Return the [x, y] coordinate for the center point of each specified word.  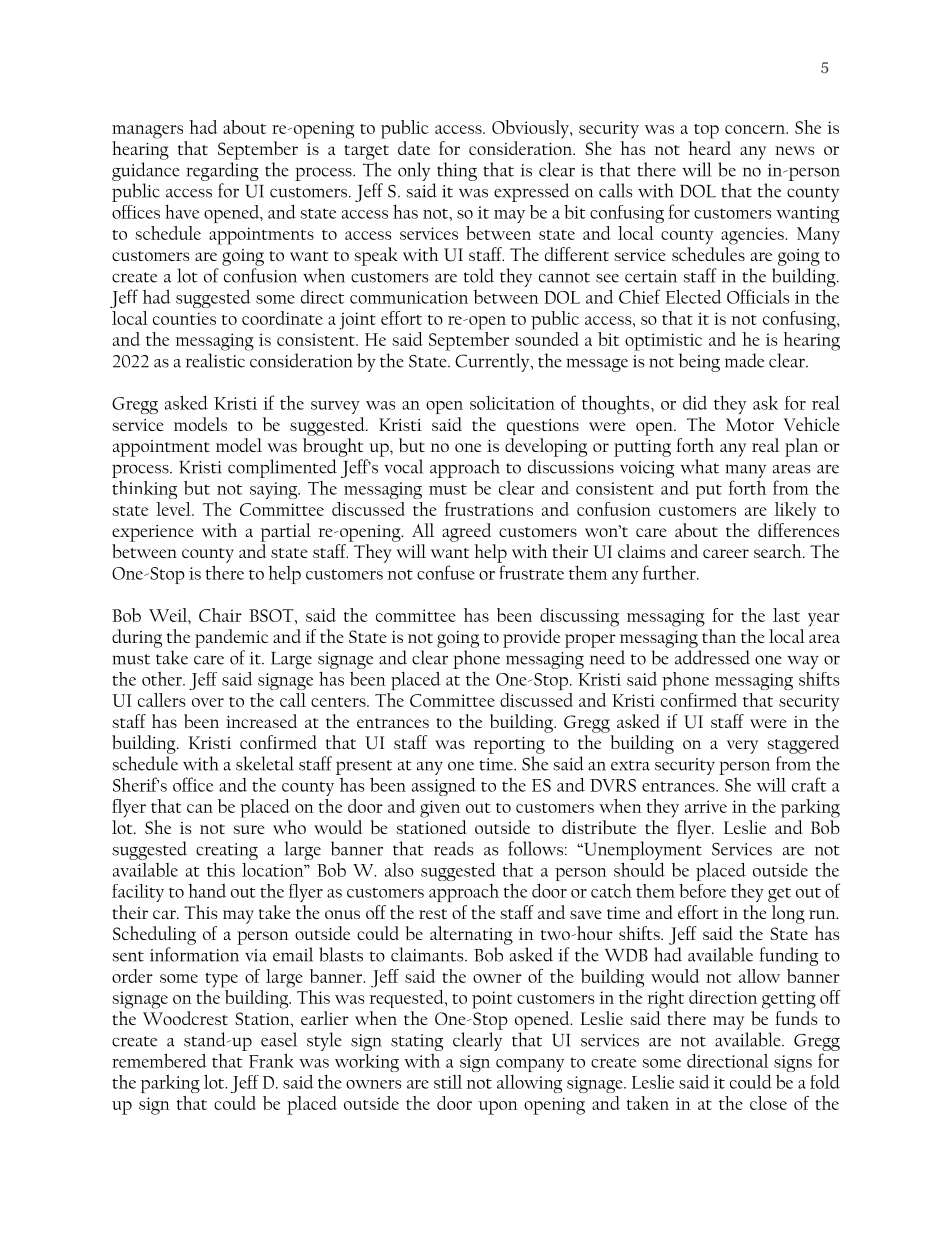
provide [531, 638]
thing [457, 171]
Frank [271, 1061]
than [719, 636]
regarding [222, 171]
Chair [220, 615]
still [448, 1082]
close [768, 1103]
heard [709, 148]
